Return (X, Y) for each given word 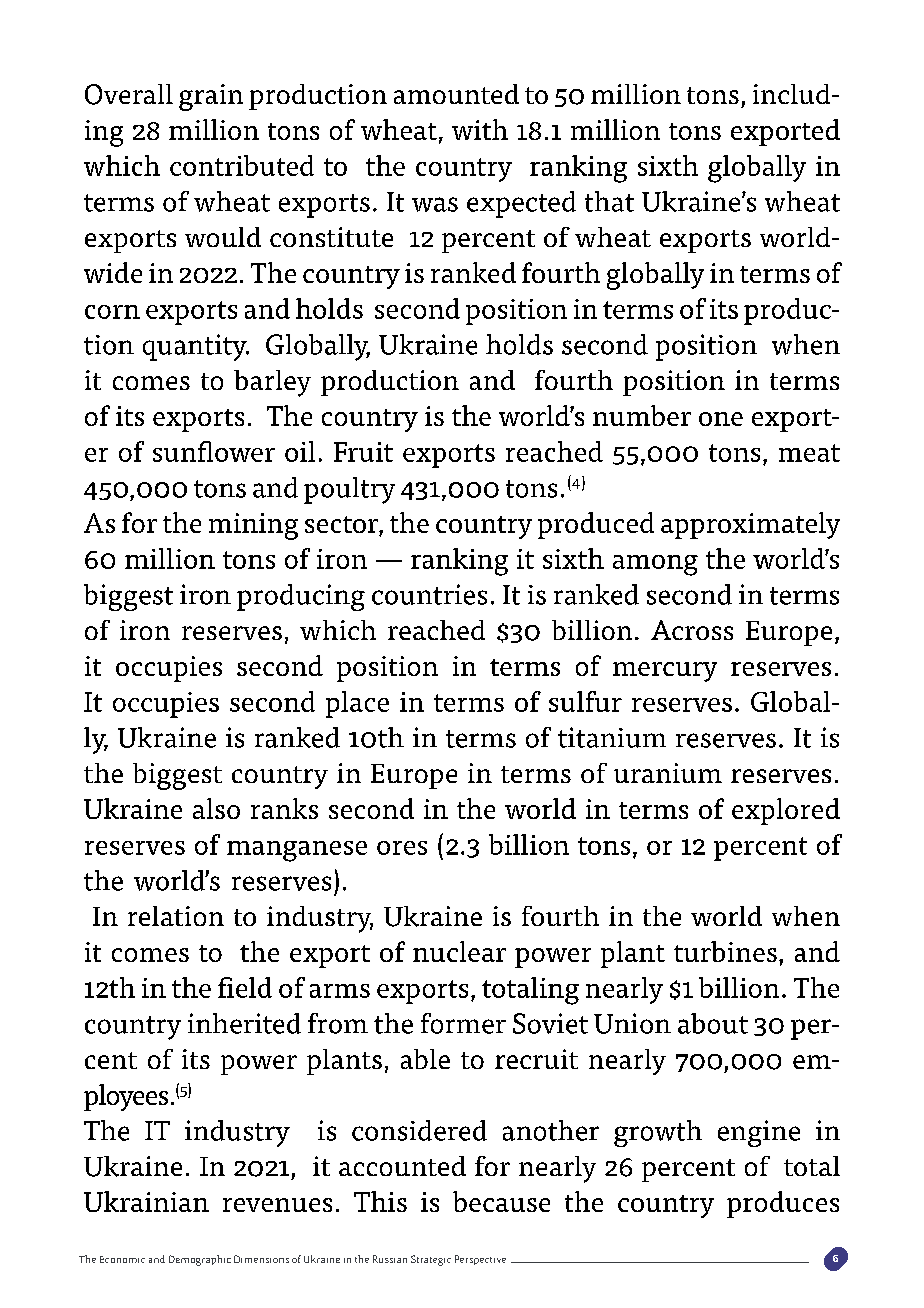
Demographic (200, 1260)
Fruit (363, 452)
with (480, 129)
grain (211, 97)
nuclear (459, 951)
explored (786, 811)
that (609, 201)
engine (759, 1133)
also (216, 808)
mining (253, 526)
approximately (750, 525)
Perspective (480, 1260)
